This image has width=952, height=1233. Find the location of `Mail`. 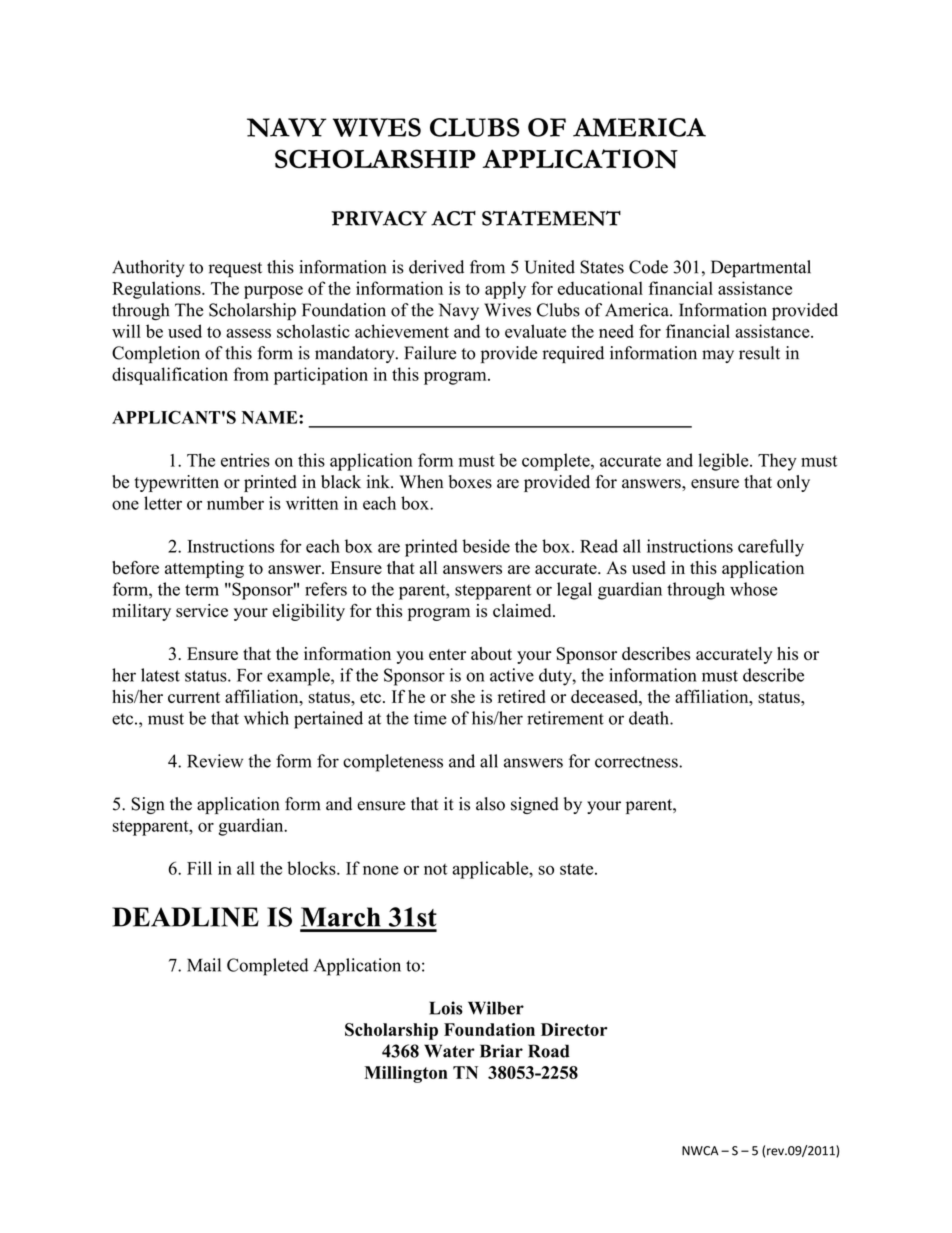

Mail is located at coordinates (204, 965).
